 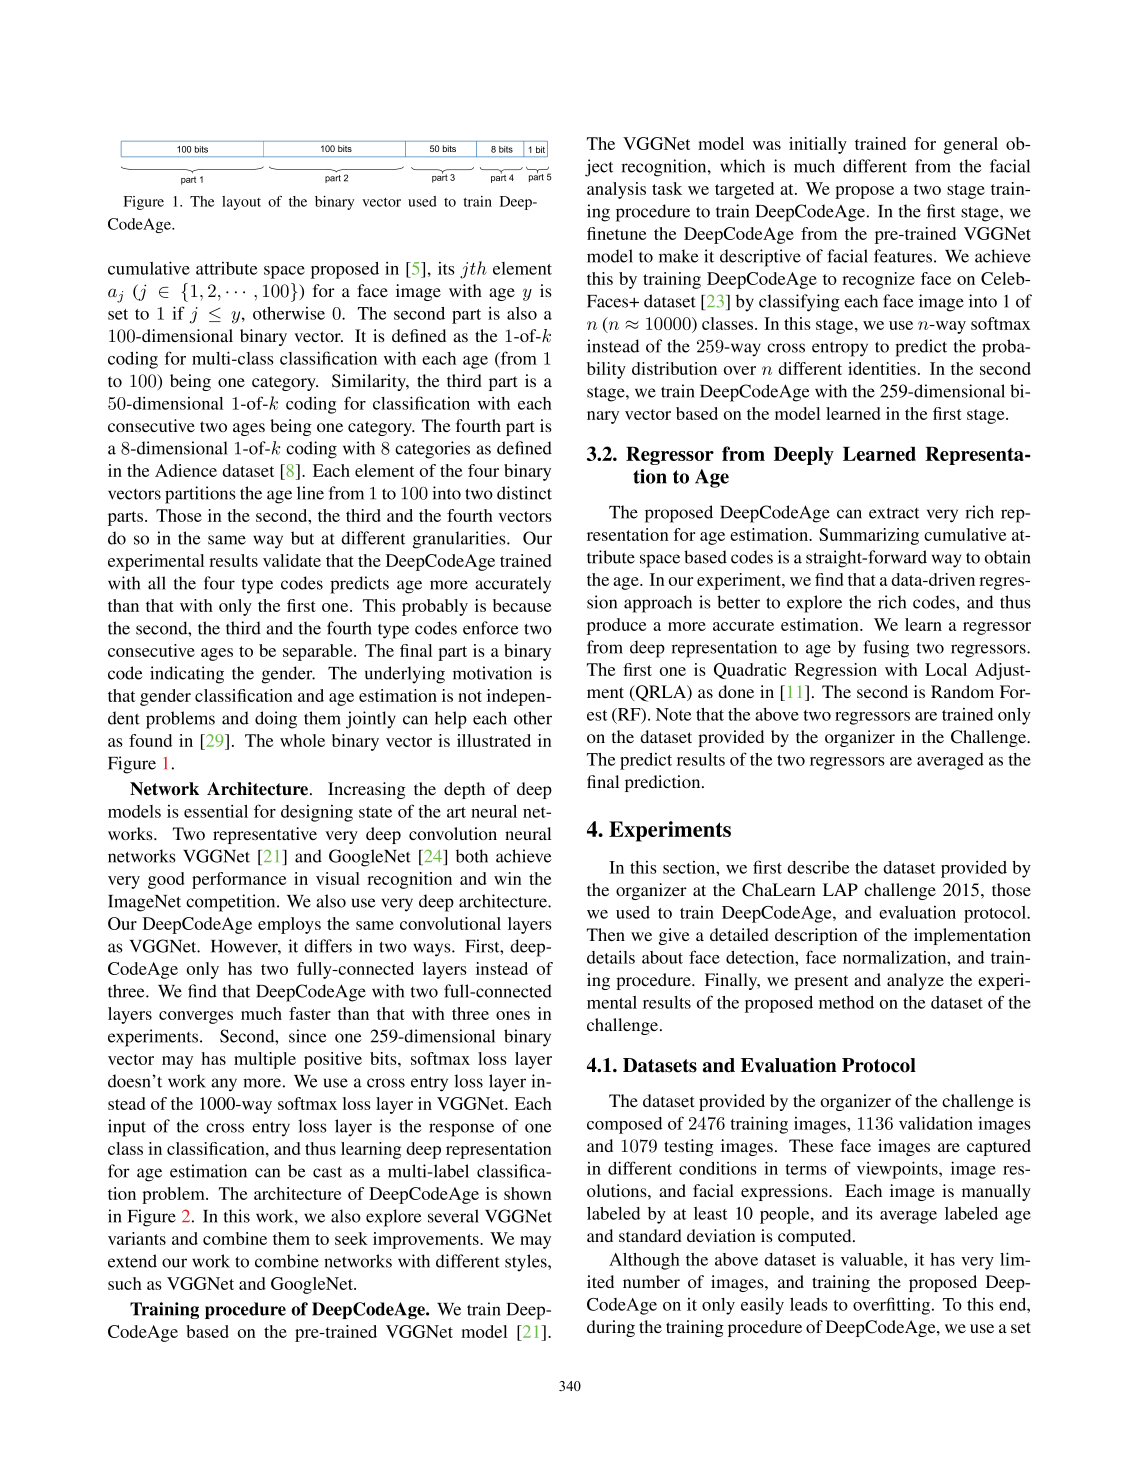 What do you see at coordinates (527, 1263) in the document?
I see `styles` at bounding box center [527, 1263].
